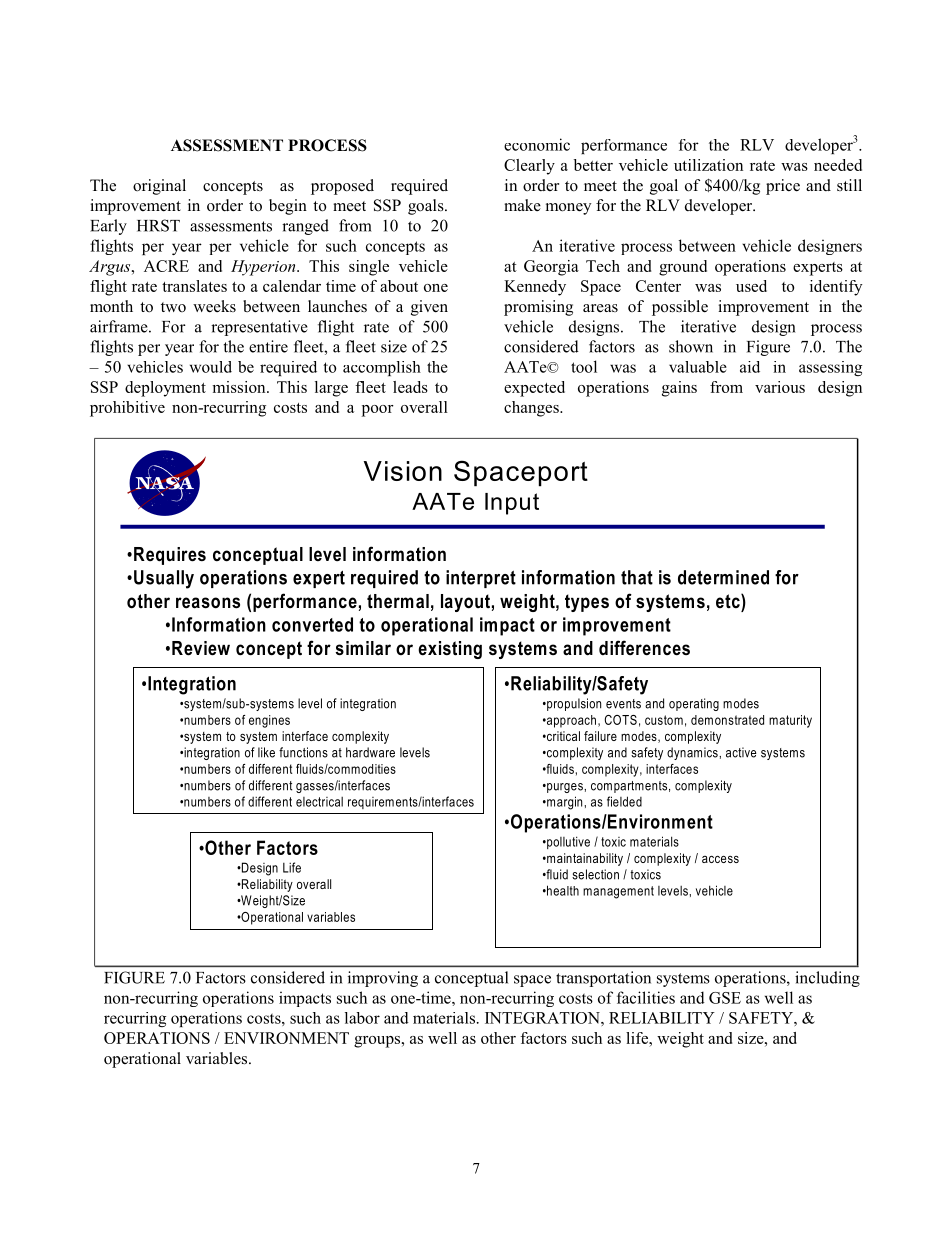 The image size is (952, 1233). Describe the element at coordinates (159, 187) in the page. I see `original` at that location.
